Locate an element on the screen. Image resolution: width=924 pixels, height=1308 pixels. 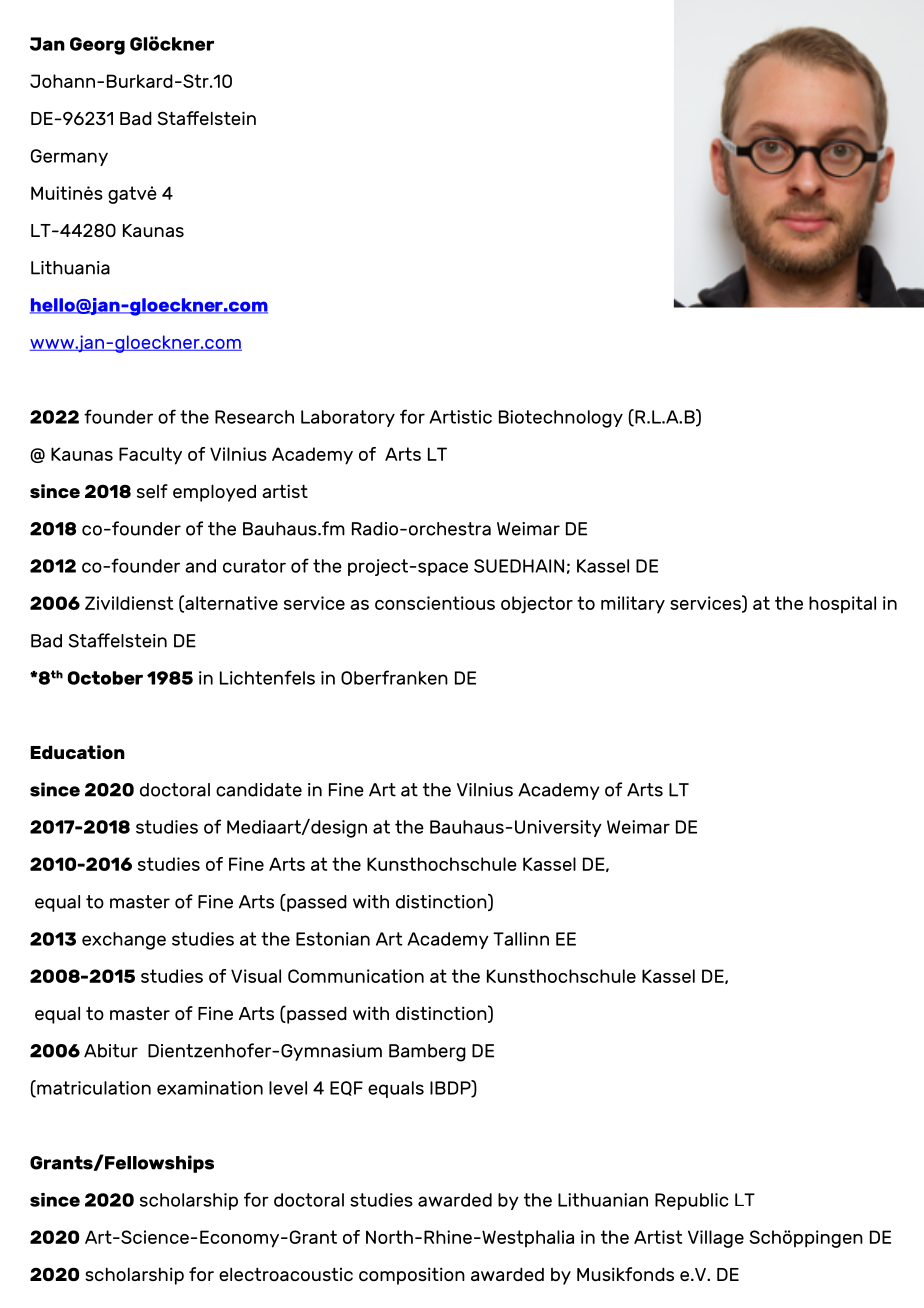
October is located at coordinates (105, 678).
